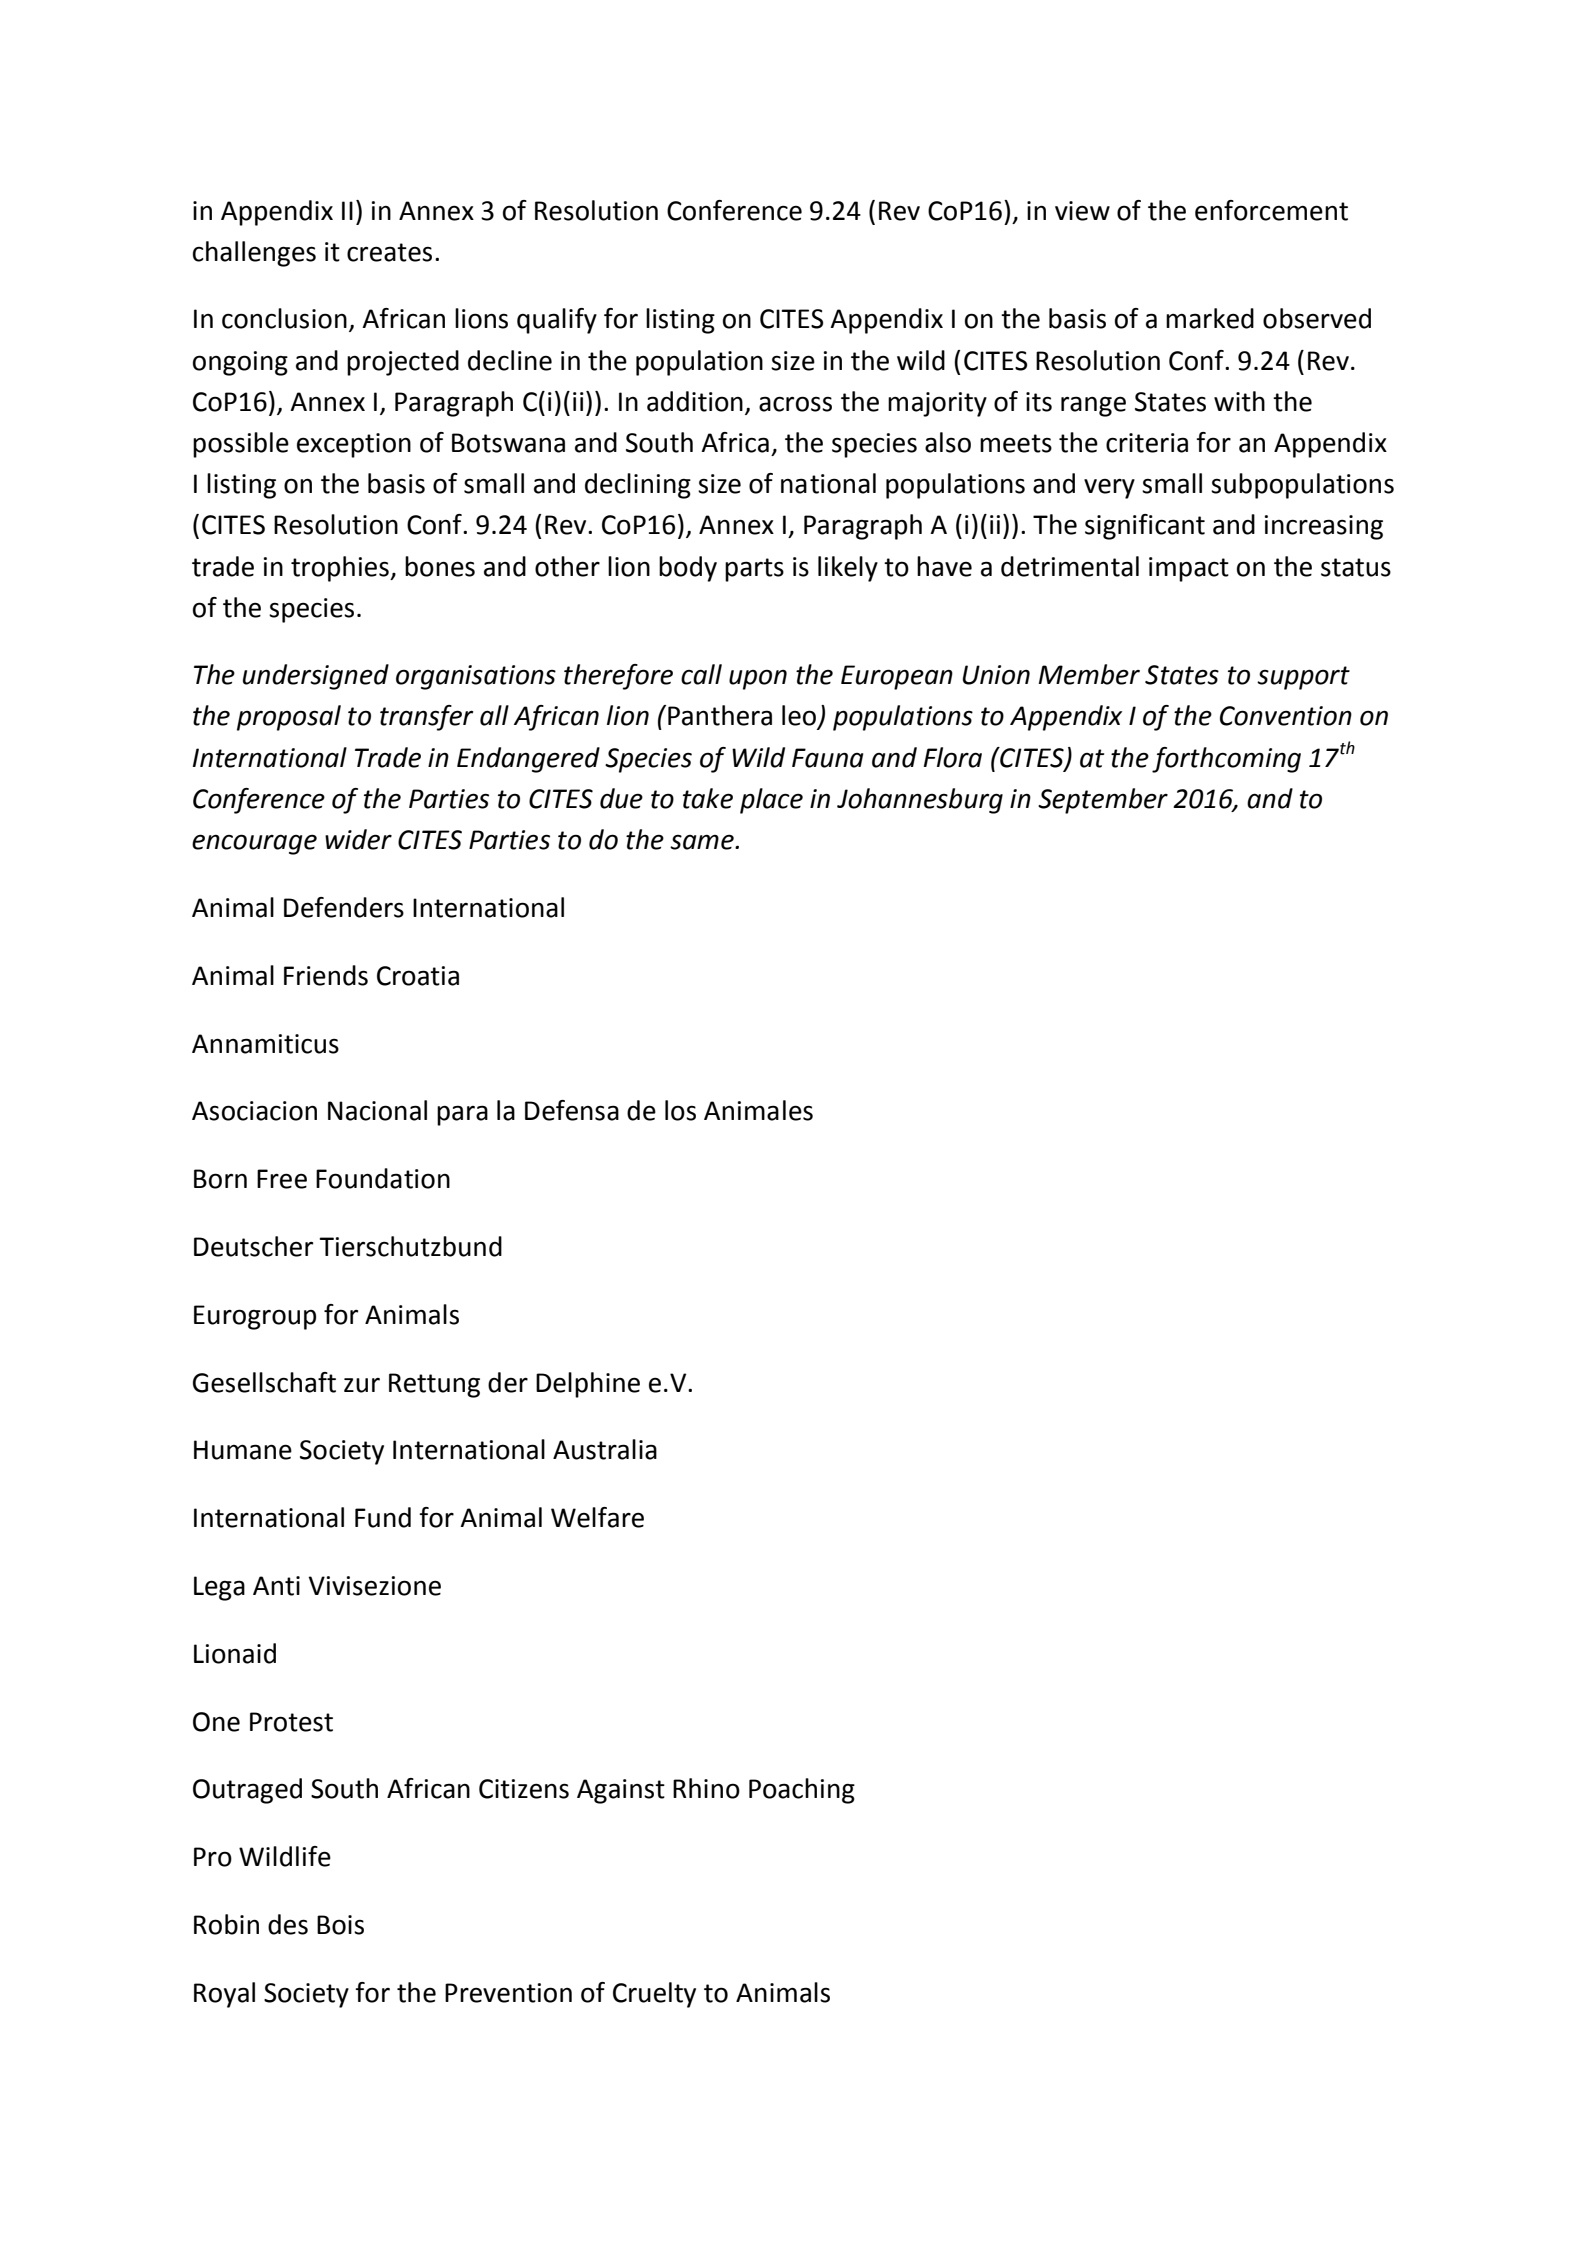 Image resolution: width=1587 pixels, height=2243 pixels. Describe the element at coordinates (389, 252) in the image. I see `creates` at that location.
